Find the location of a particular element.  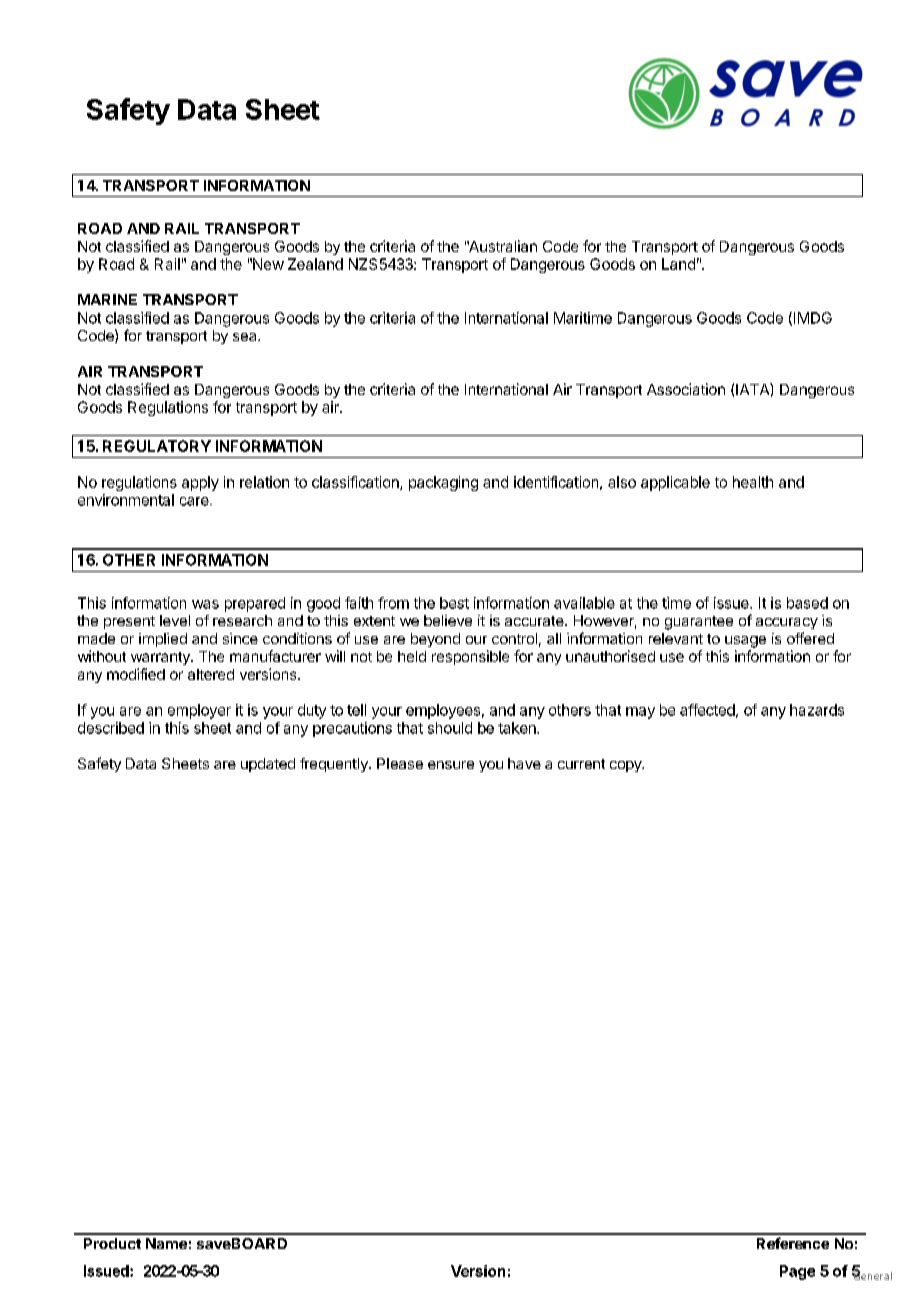

MARINE is located at coordinates (107, 299).
